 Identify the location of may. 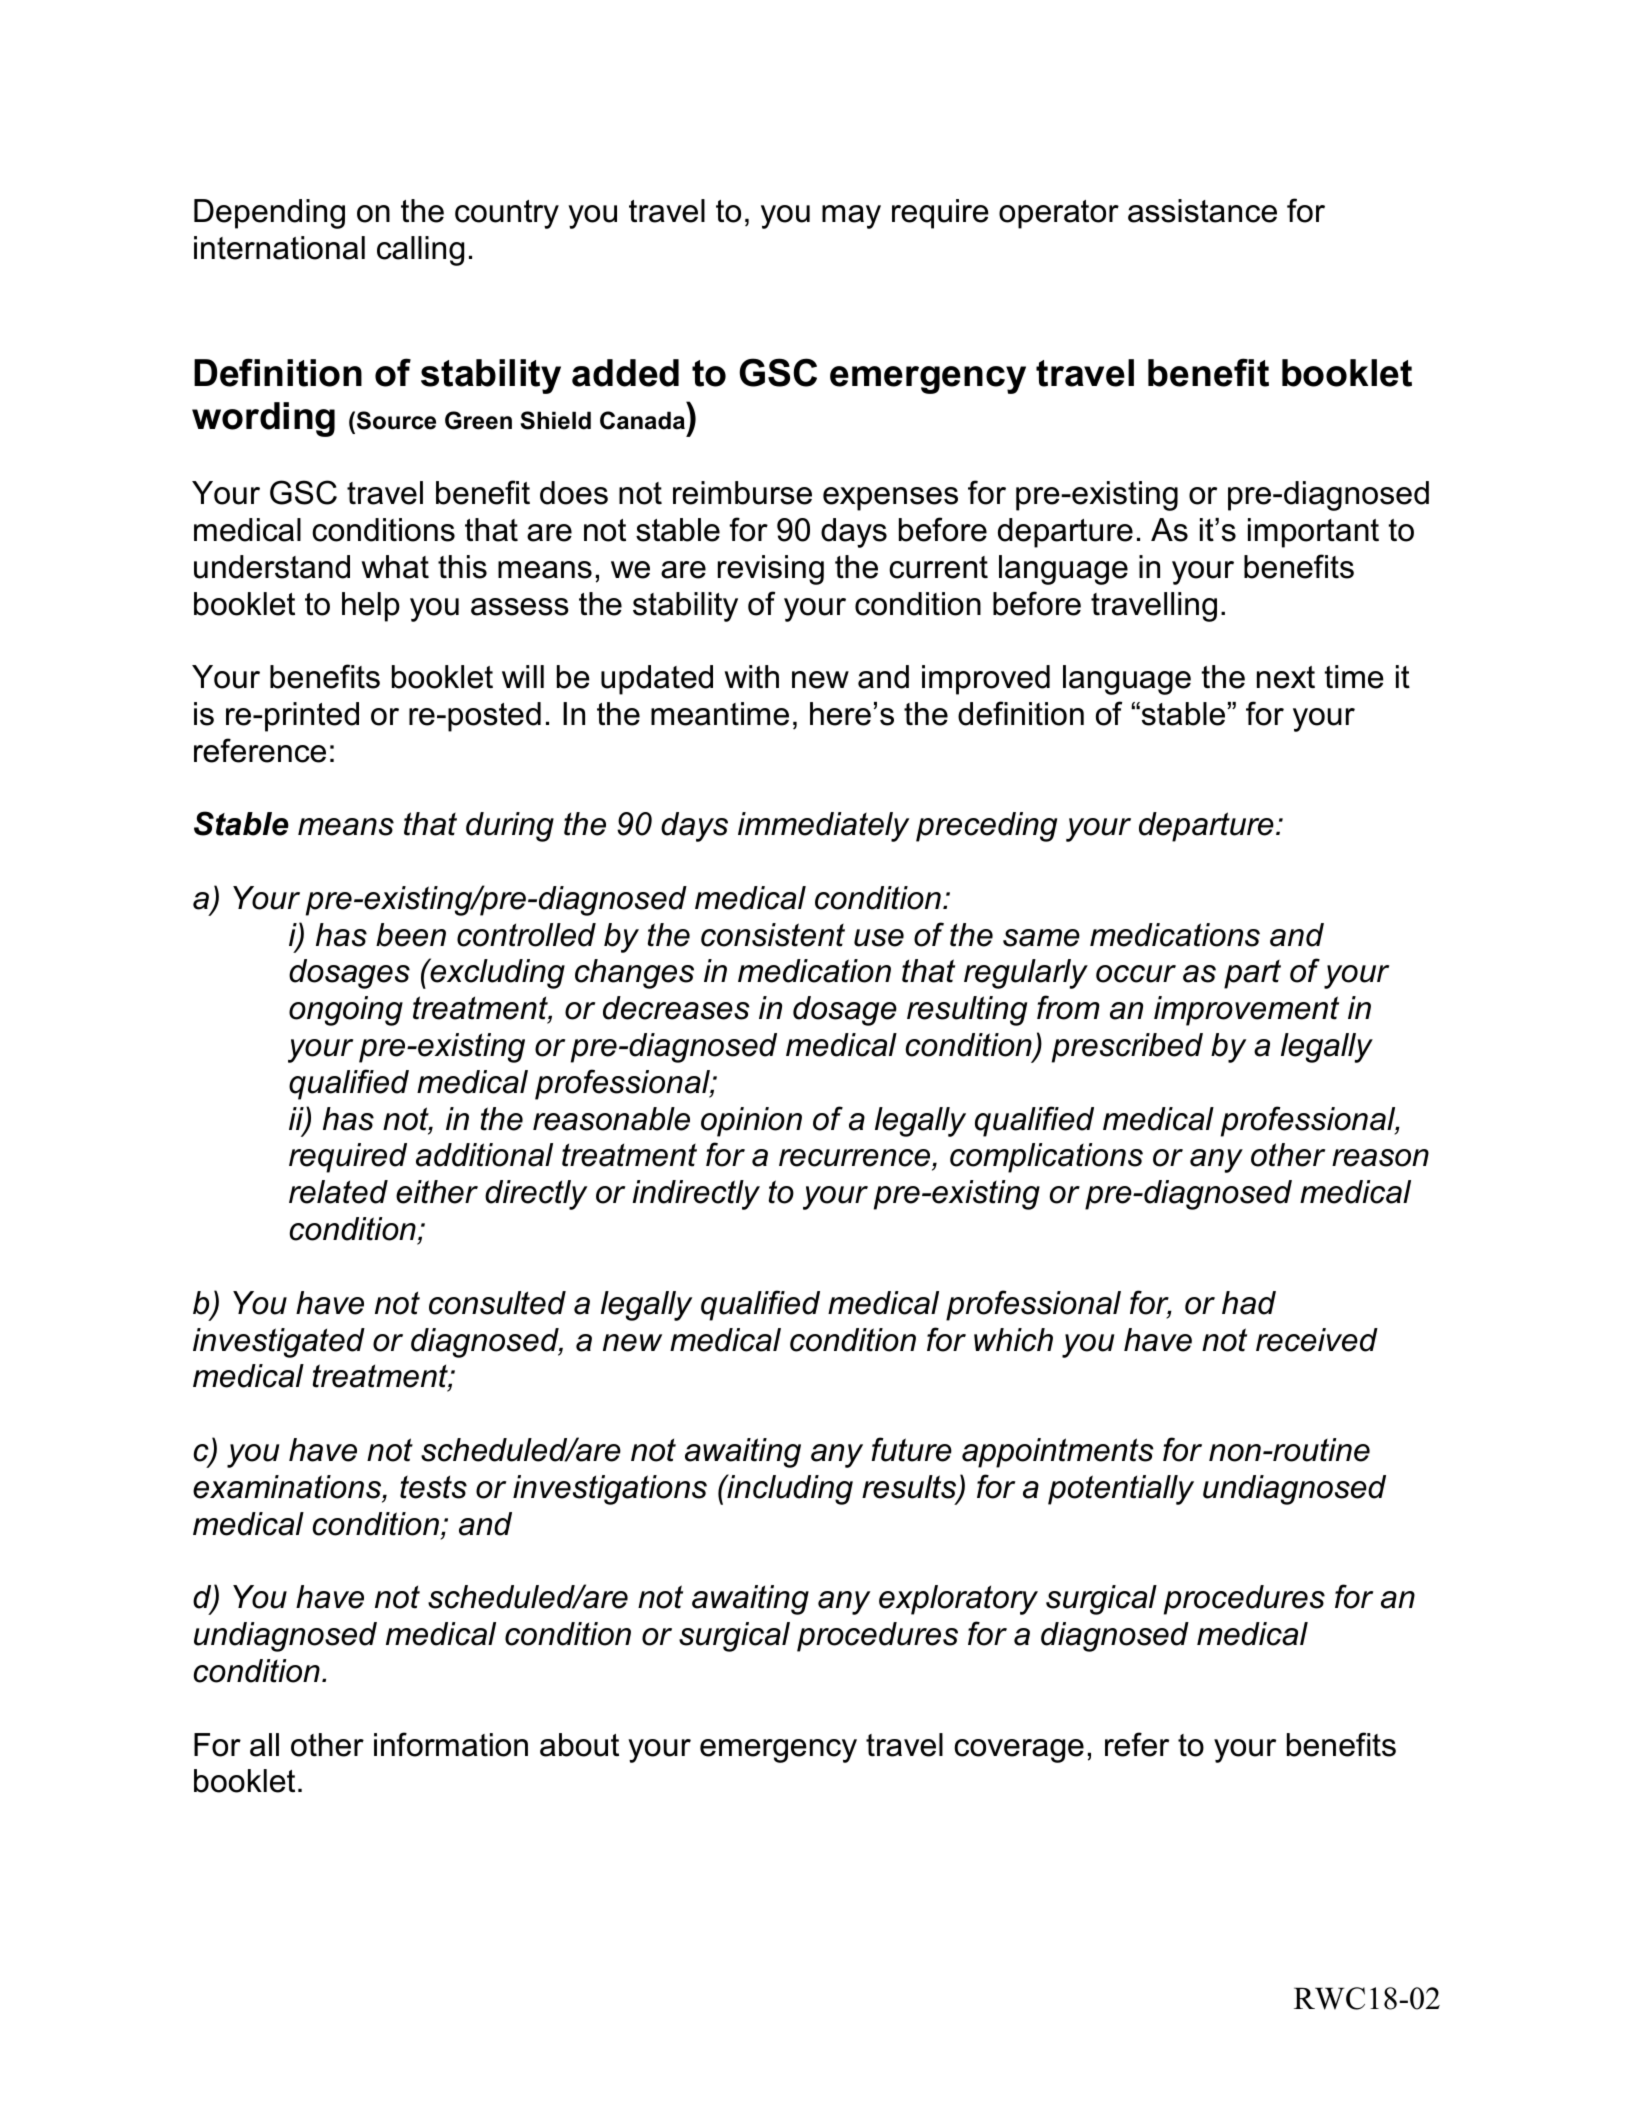
(851, 217).
